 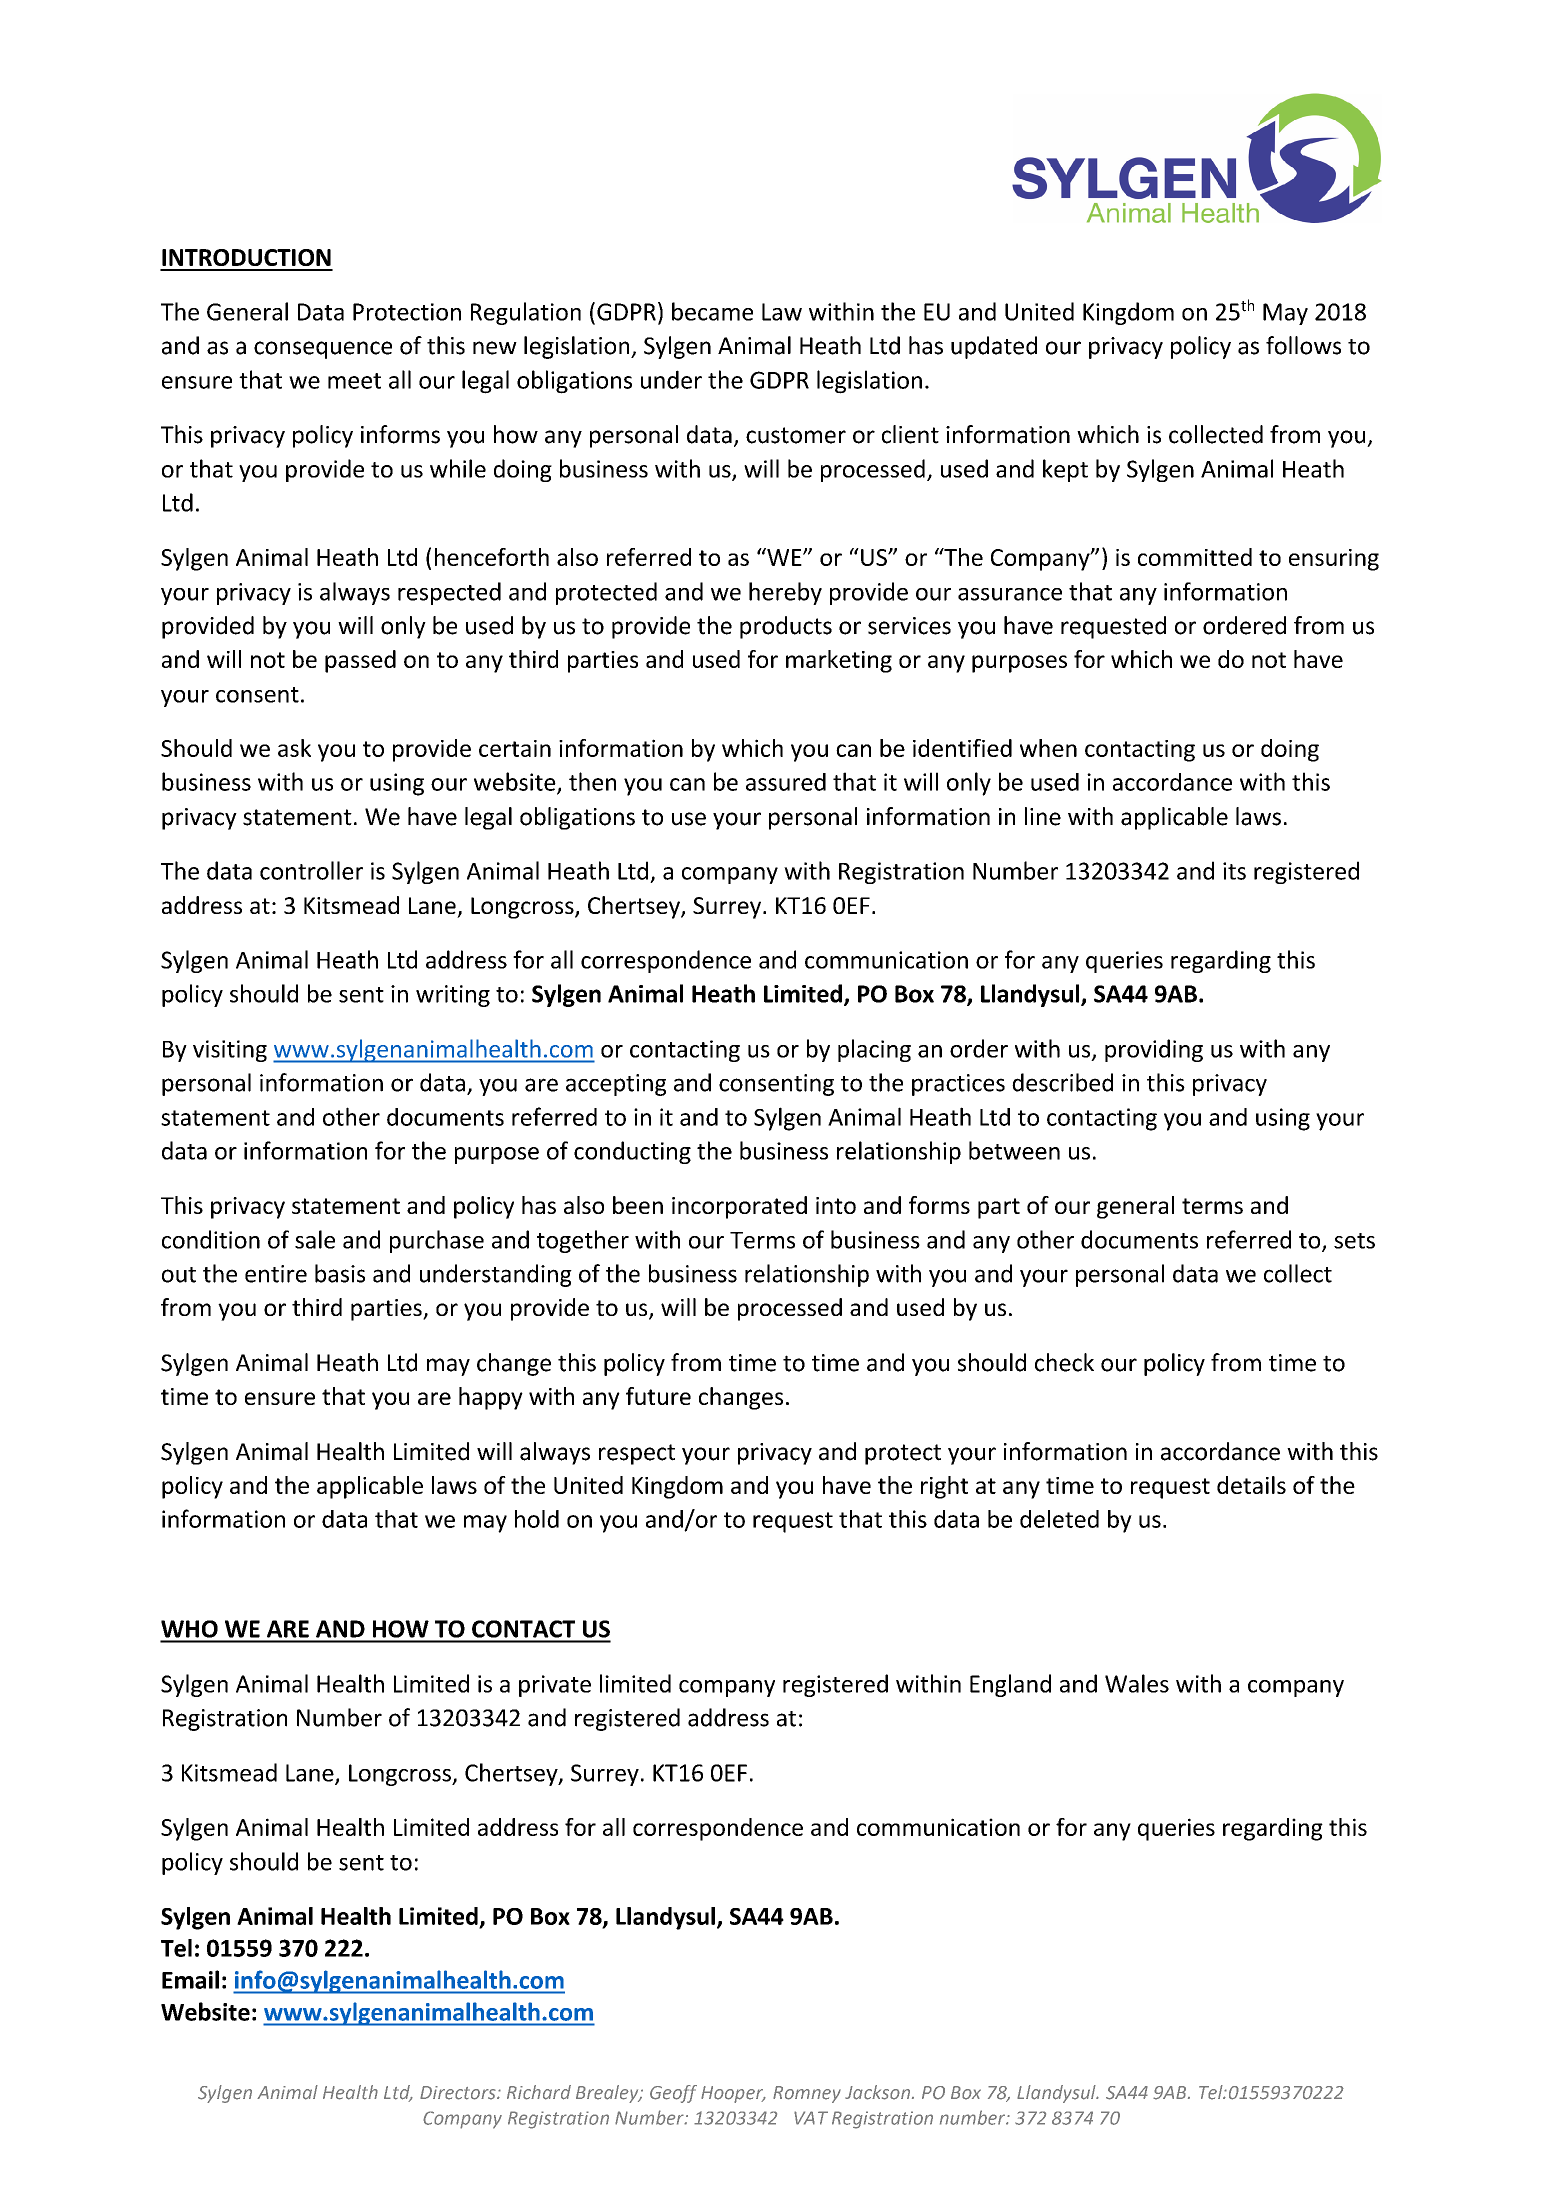 What do you see at coordinates (1354, 1241) in the screenshot?
I see `sets` at bounding box center [1354, 1241].
